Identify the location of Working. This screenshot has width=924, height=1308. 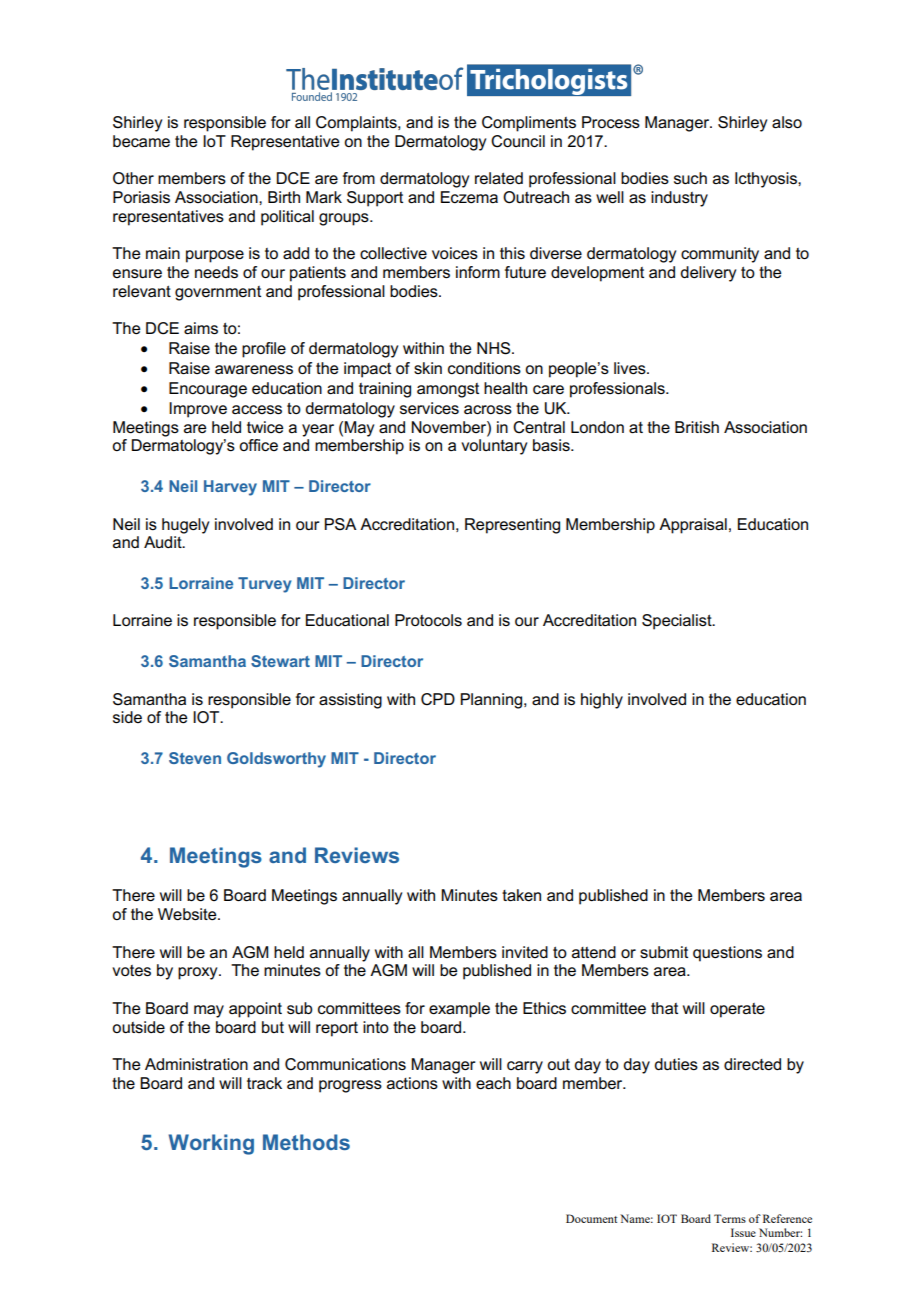
(211, 1144).
